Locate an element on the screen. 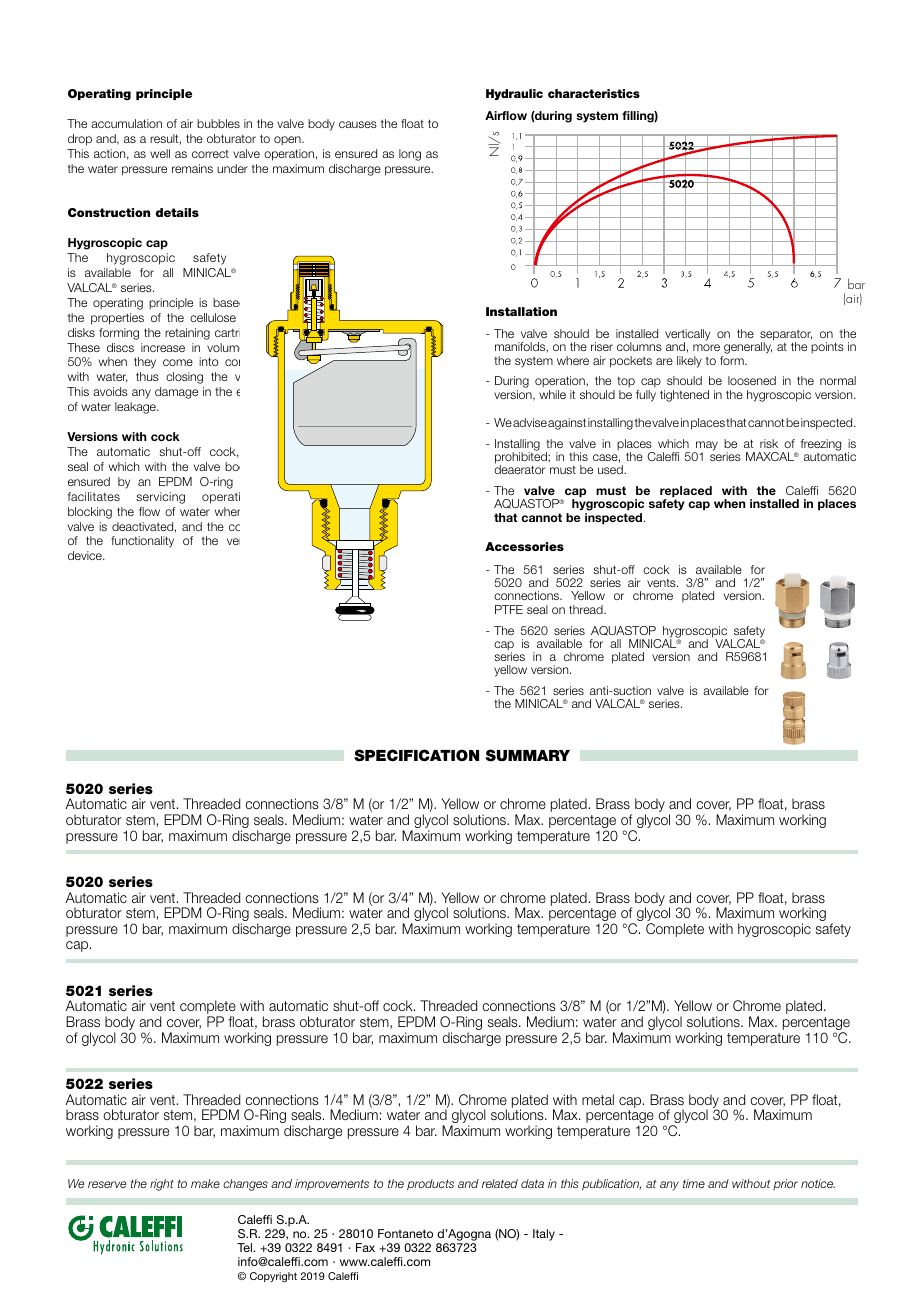 This screenshot has width=924, height=1308. generally is located at coordinates (748, 348).
